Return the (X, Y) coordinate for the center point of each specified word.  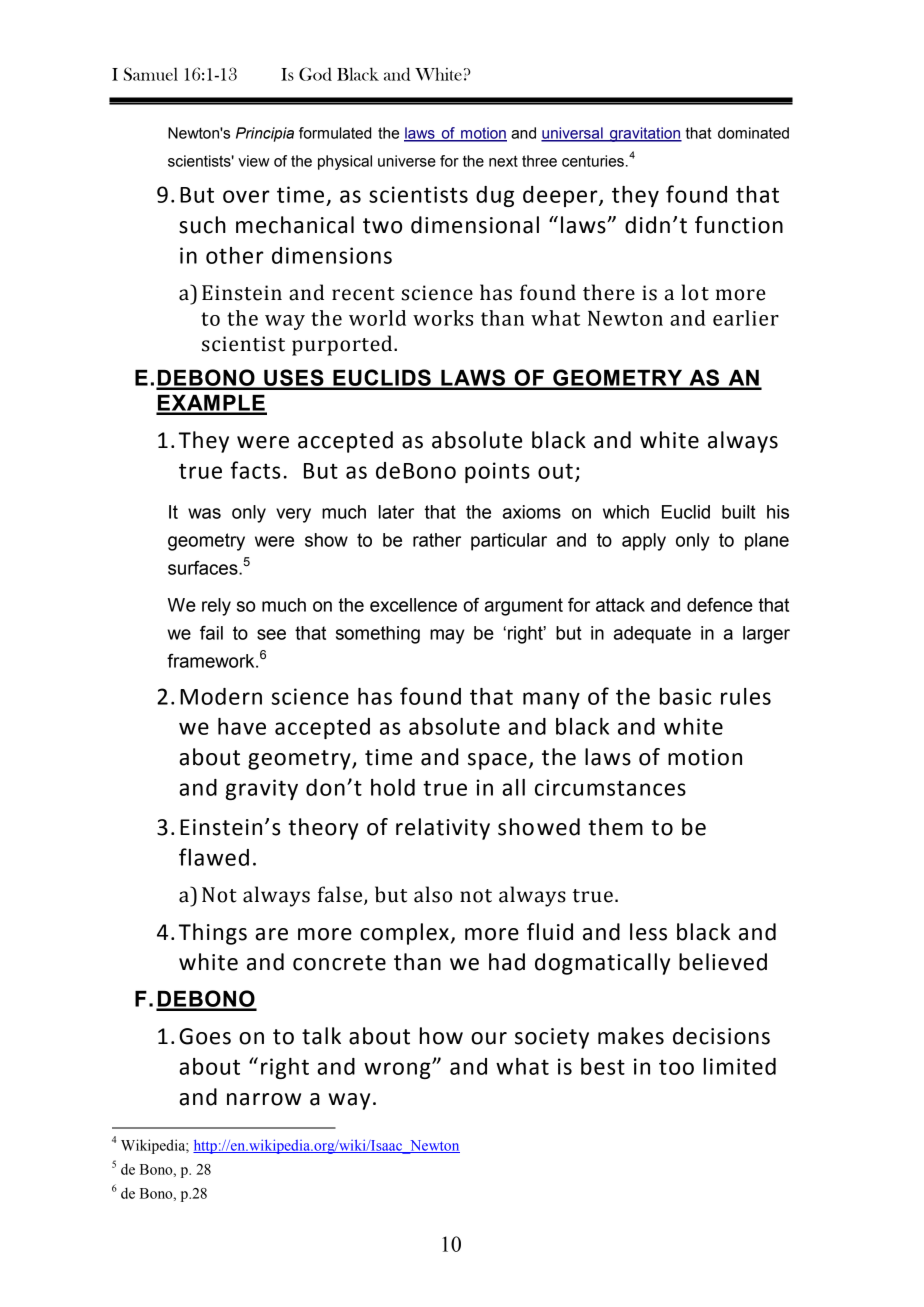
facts (255, 470)
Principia (265, 134)
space (497, 761)
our (489, 1038)
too (676, 1067)
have (242, 726)
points (497, 472)
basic (685, 696)
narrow (264, 1099)
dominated (753, 133)
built (739, 512)
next (503, 161)
